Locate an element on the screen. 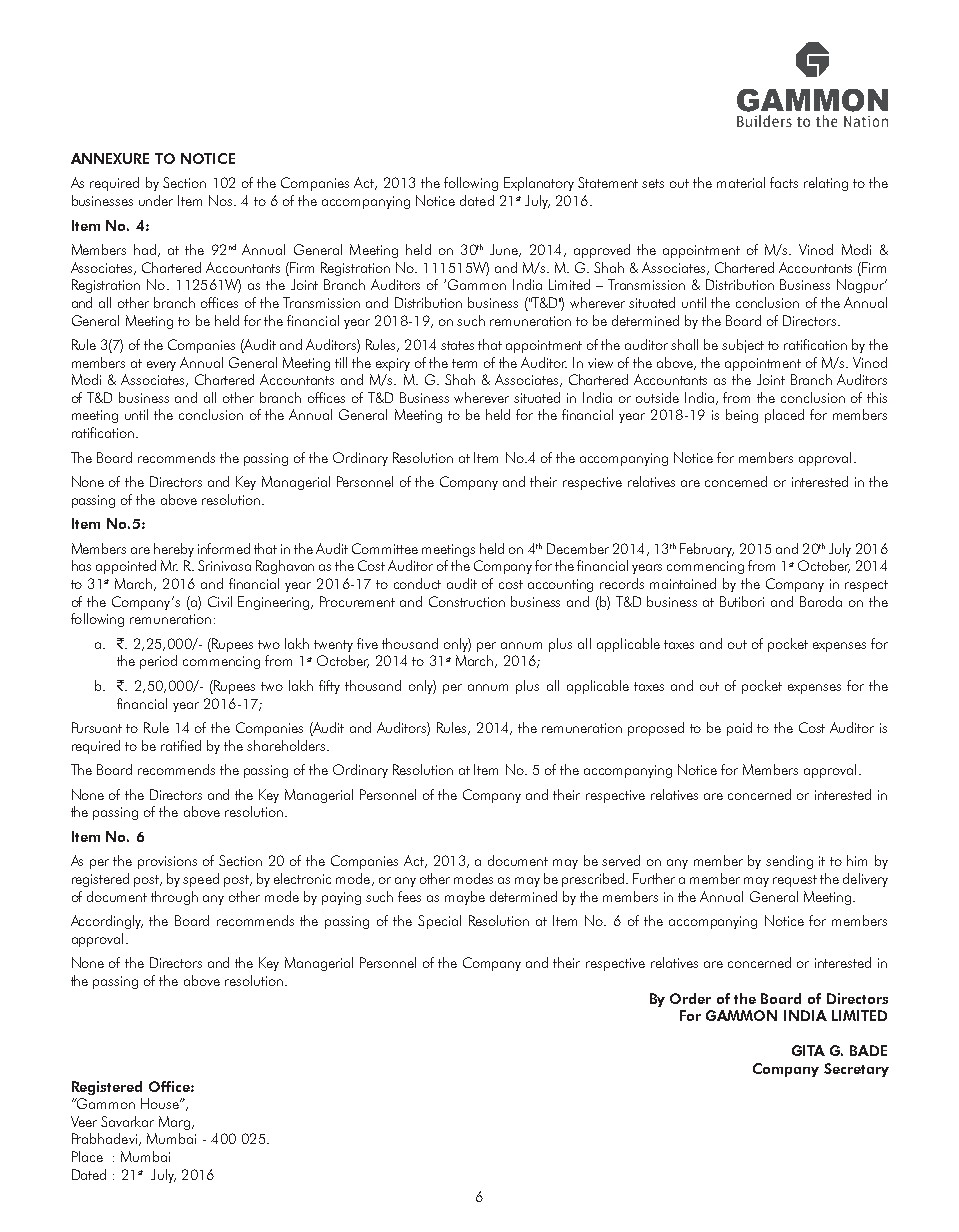 Image resolution: width=959 pixels, height=1232 pixels. House is located at coordinates (161, 1103).
